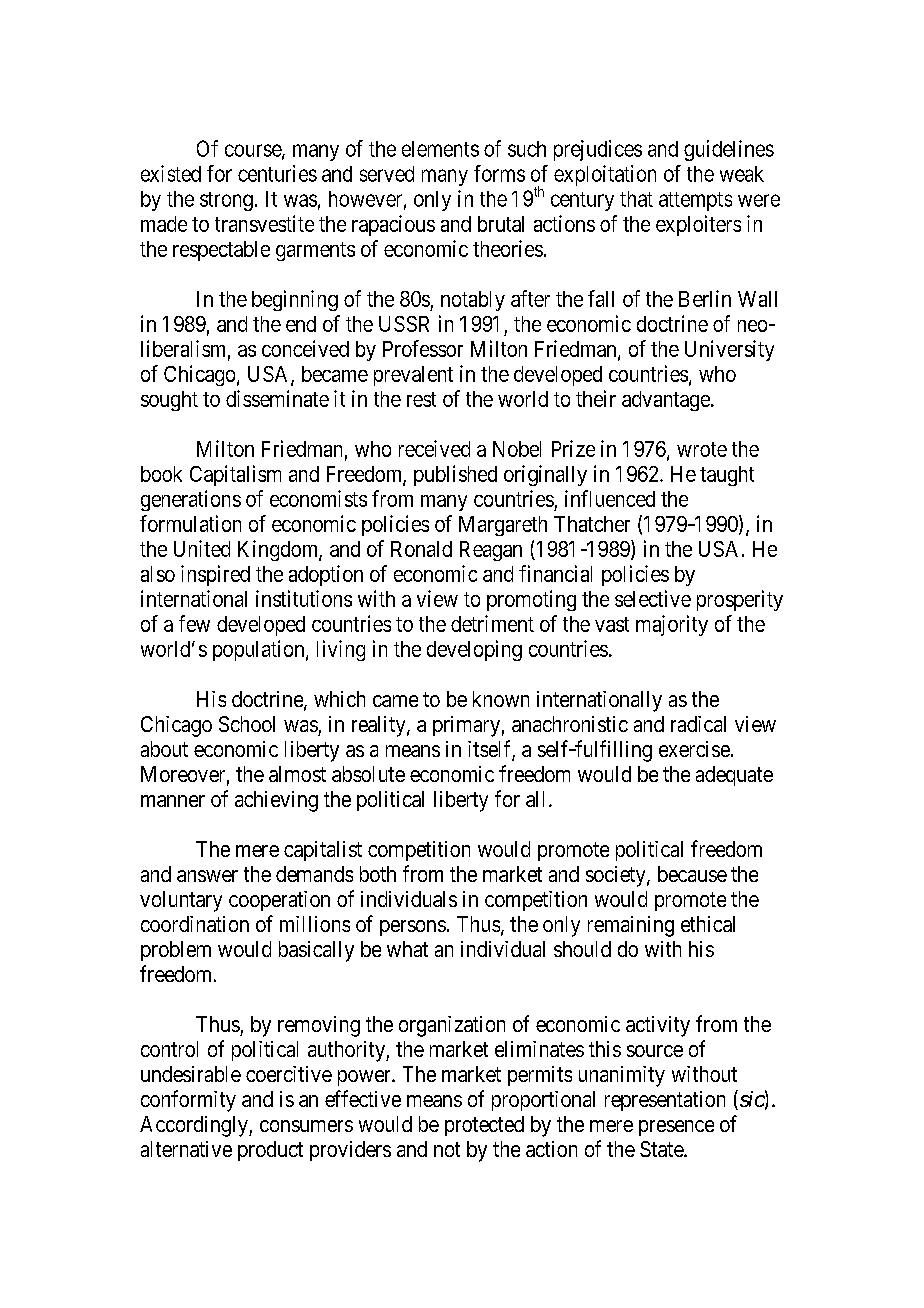 This document has height=1308, width=924. What do you see at coordinates (195, 1126) in the document?
I see `Accordingly` at bounding box center [195, 1126].
